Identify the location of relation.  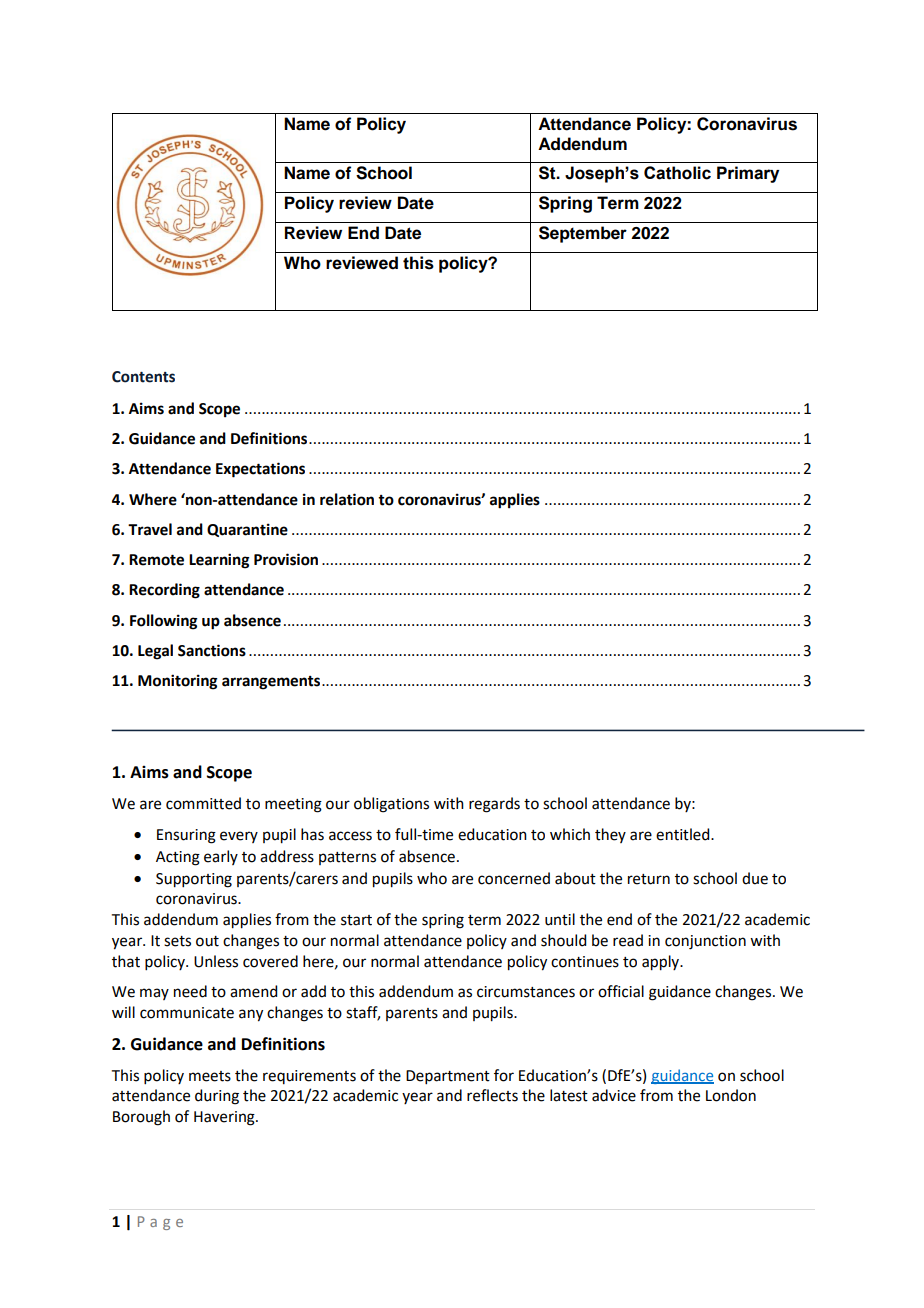
(347, 499).
